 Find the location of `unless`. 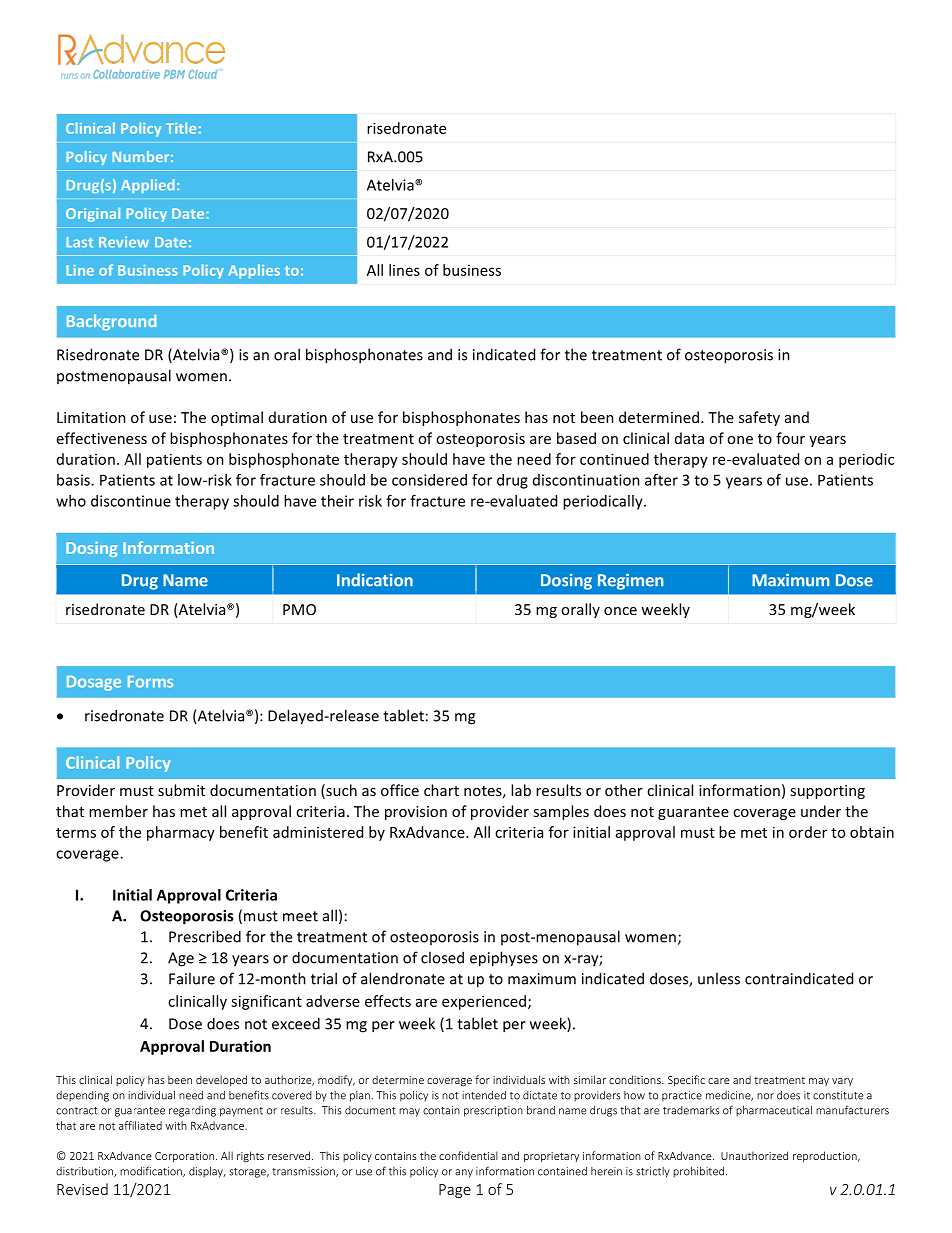

unless is located at coordinates (719, 978).
